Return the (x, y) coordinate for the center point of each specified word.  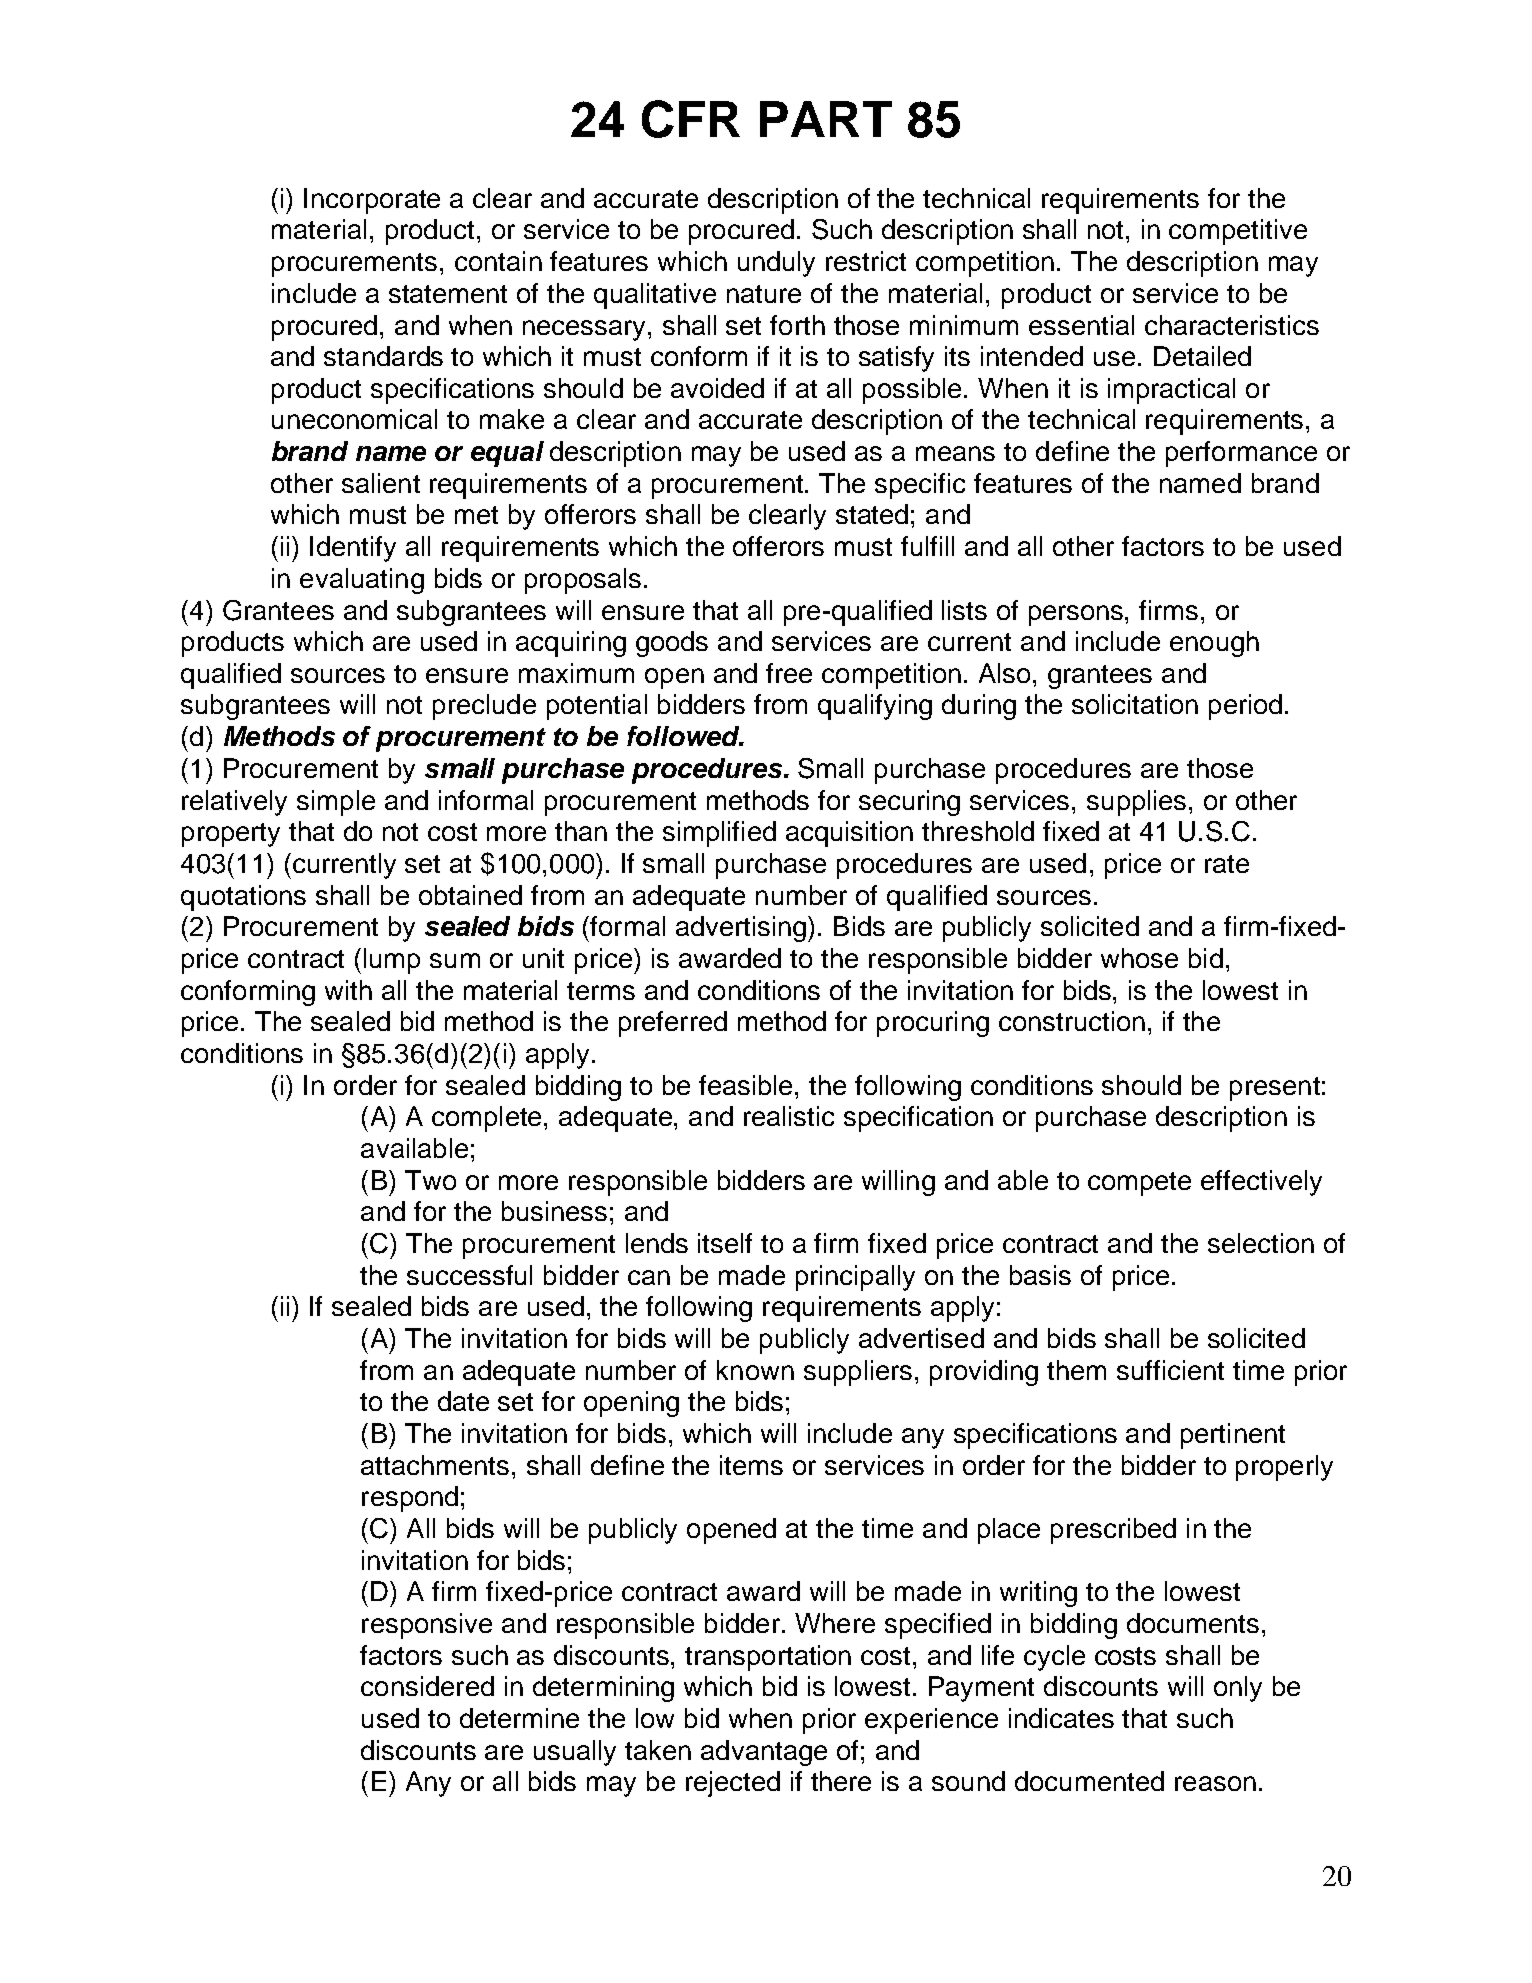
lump (392, 961)
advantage (764, 1753)
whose (1139, 958)
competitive (1238, 232)
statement (448, 294)
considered (427, 1686)
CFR (691, 119)
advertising (742, 929)
